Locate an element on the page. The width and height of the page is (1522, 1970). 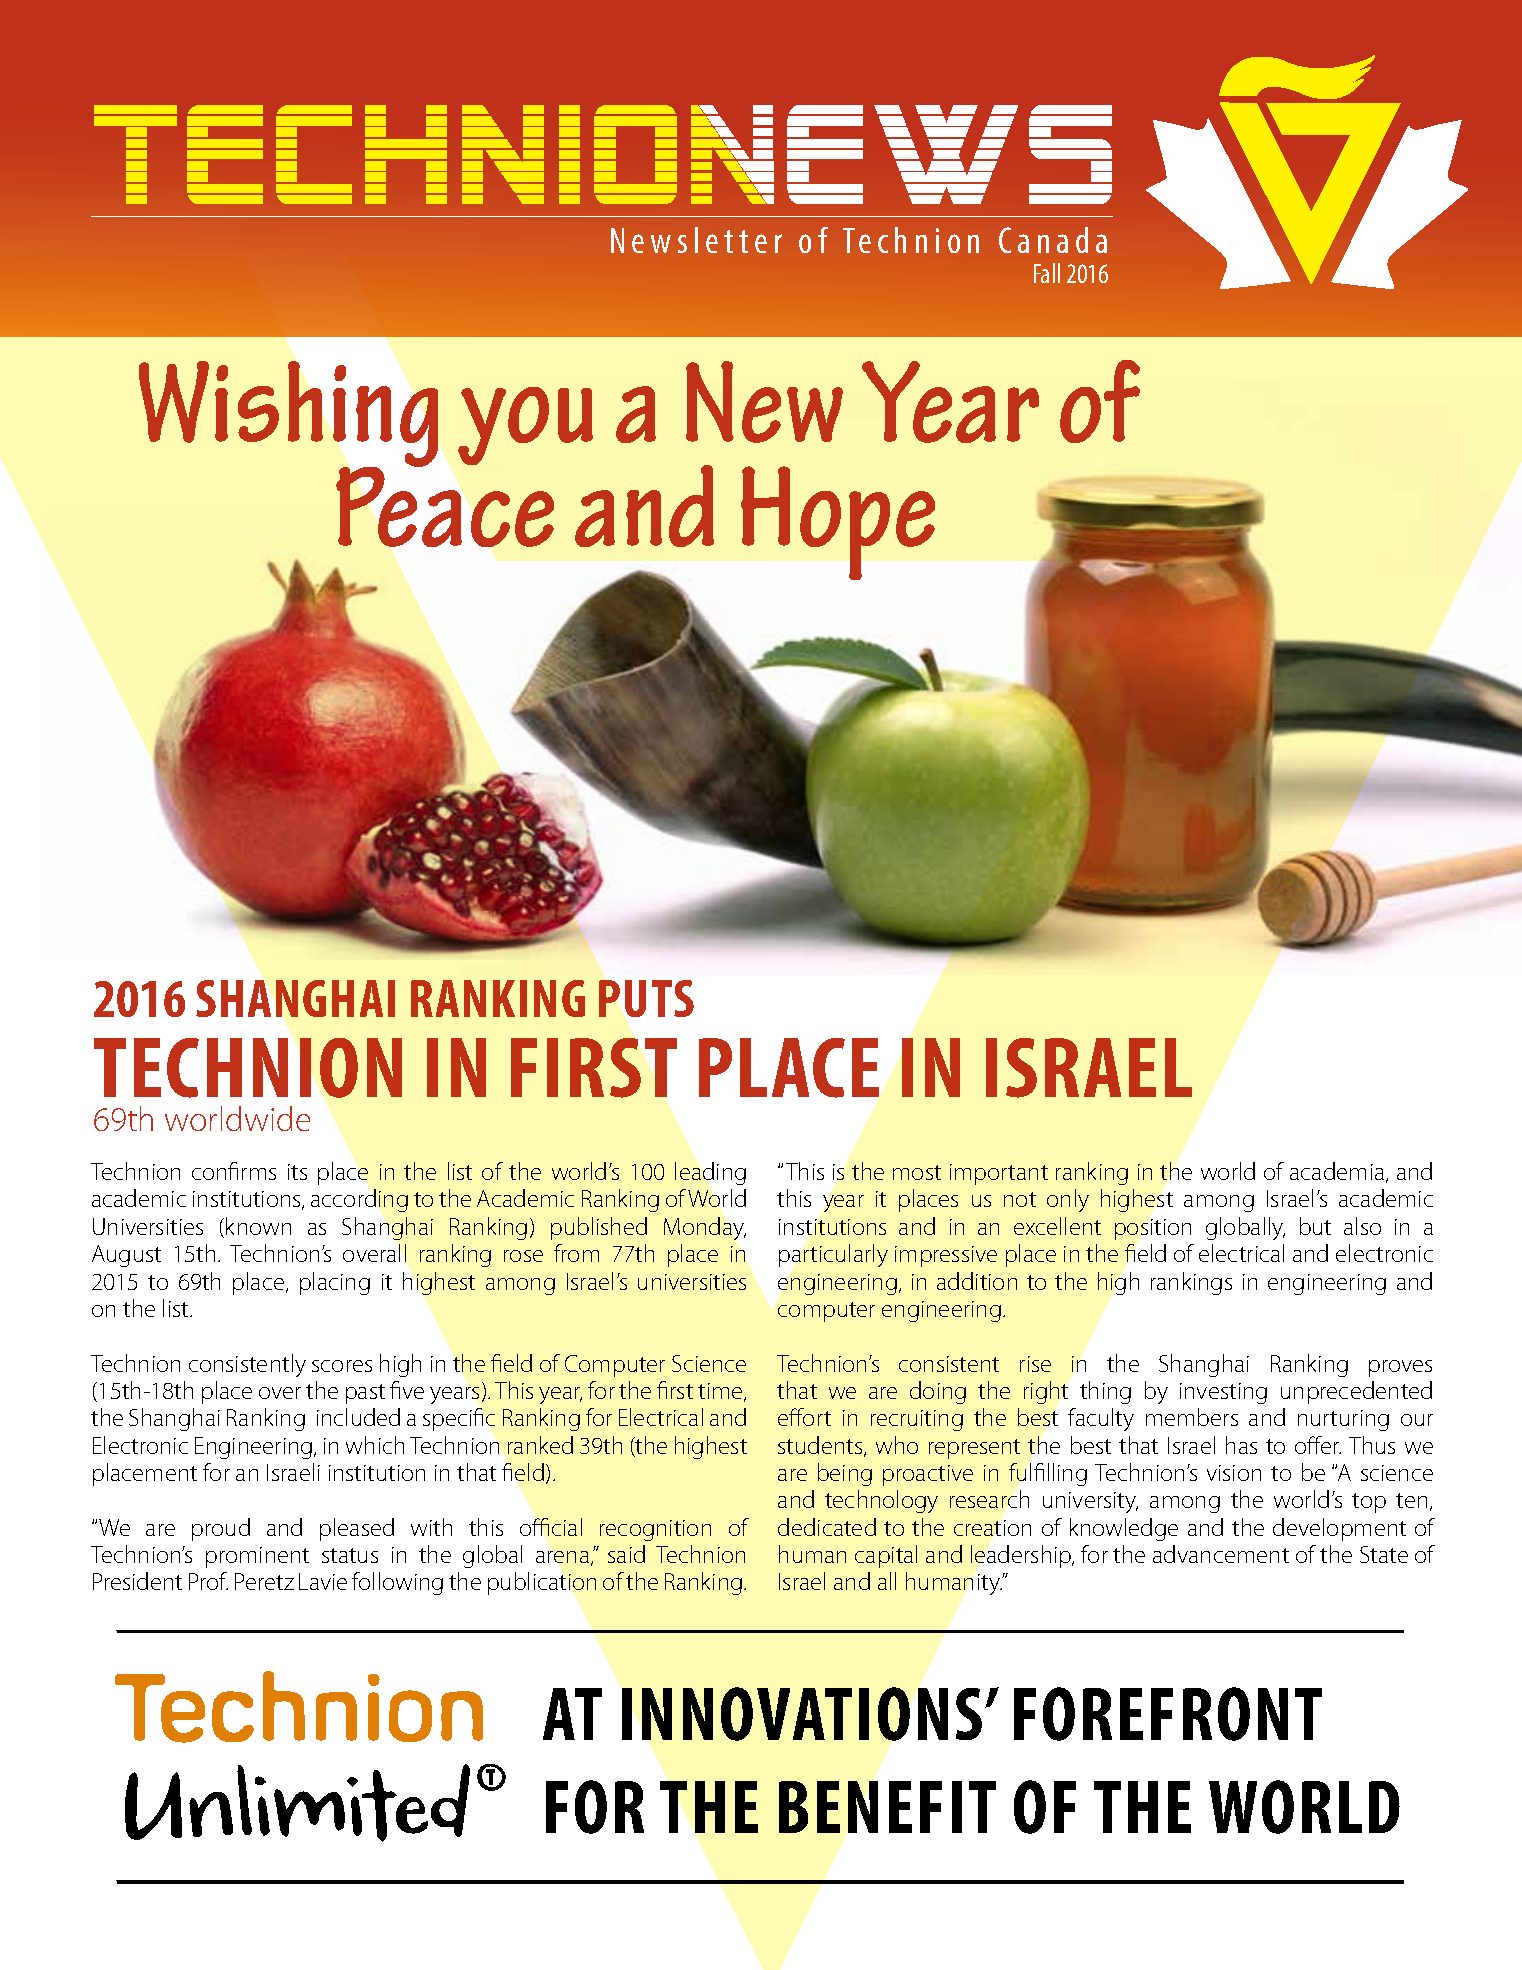
Wishing is located at coordinates (288, 415).
